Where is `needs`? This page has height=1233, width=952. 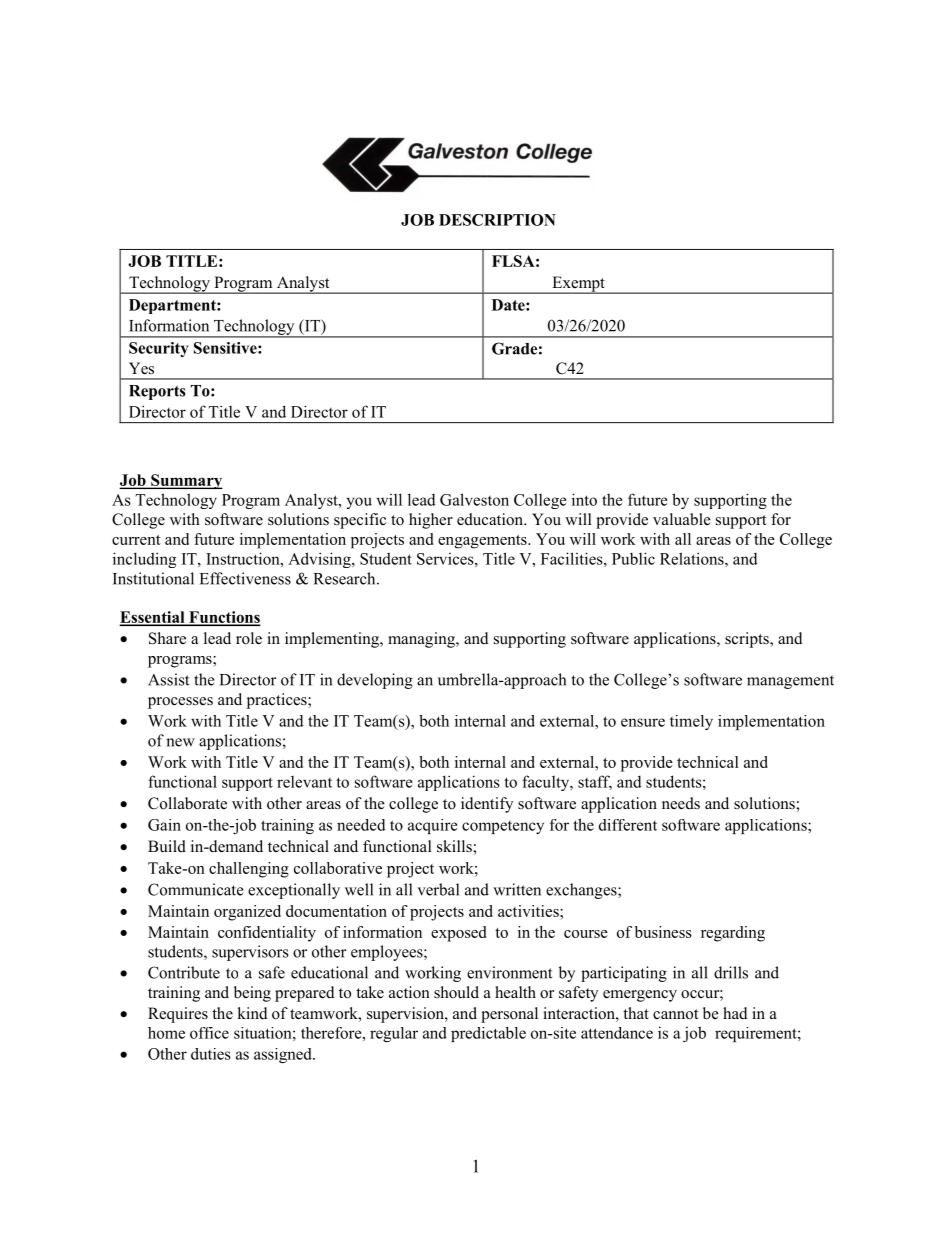 needs is located at coordinates (681, 803).
